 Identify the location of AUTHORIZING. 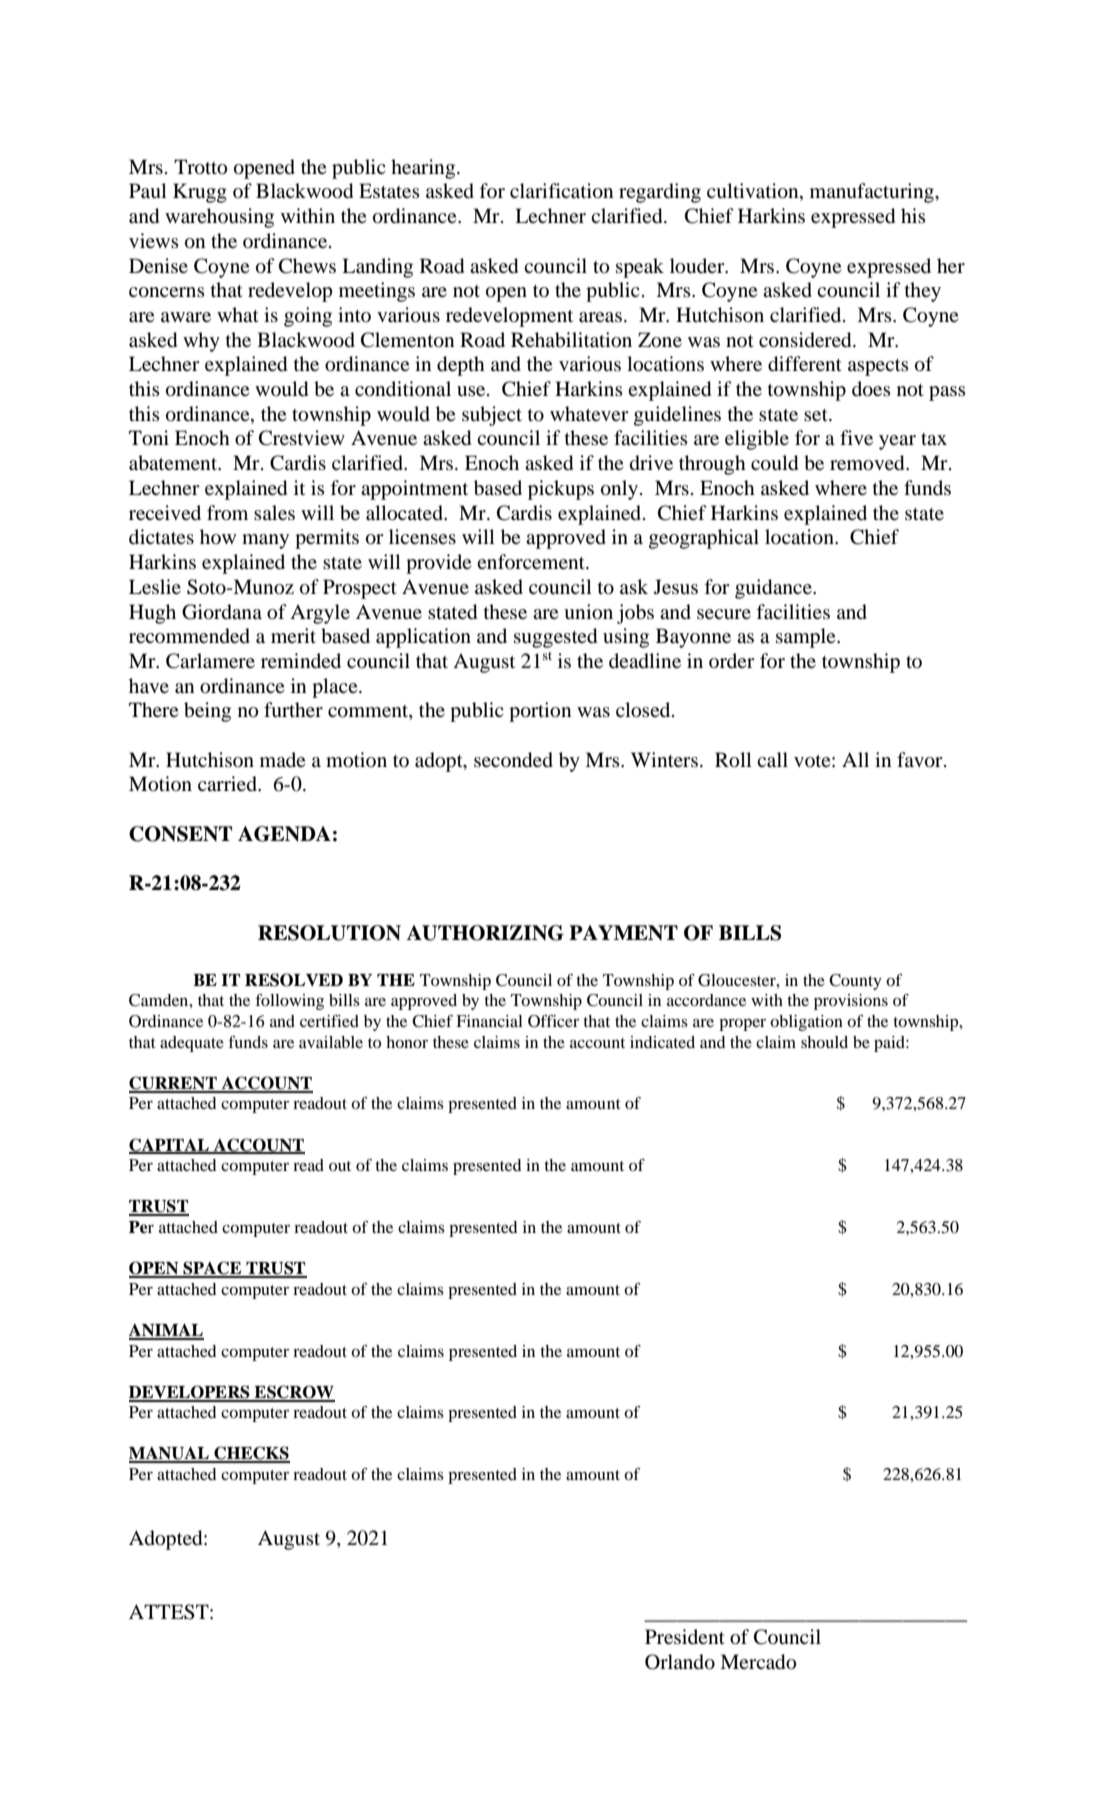
(485, 933).
